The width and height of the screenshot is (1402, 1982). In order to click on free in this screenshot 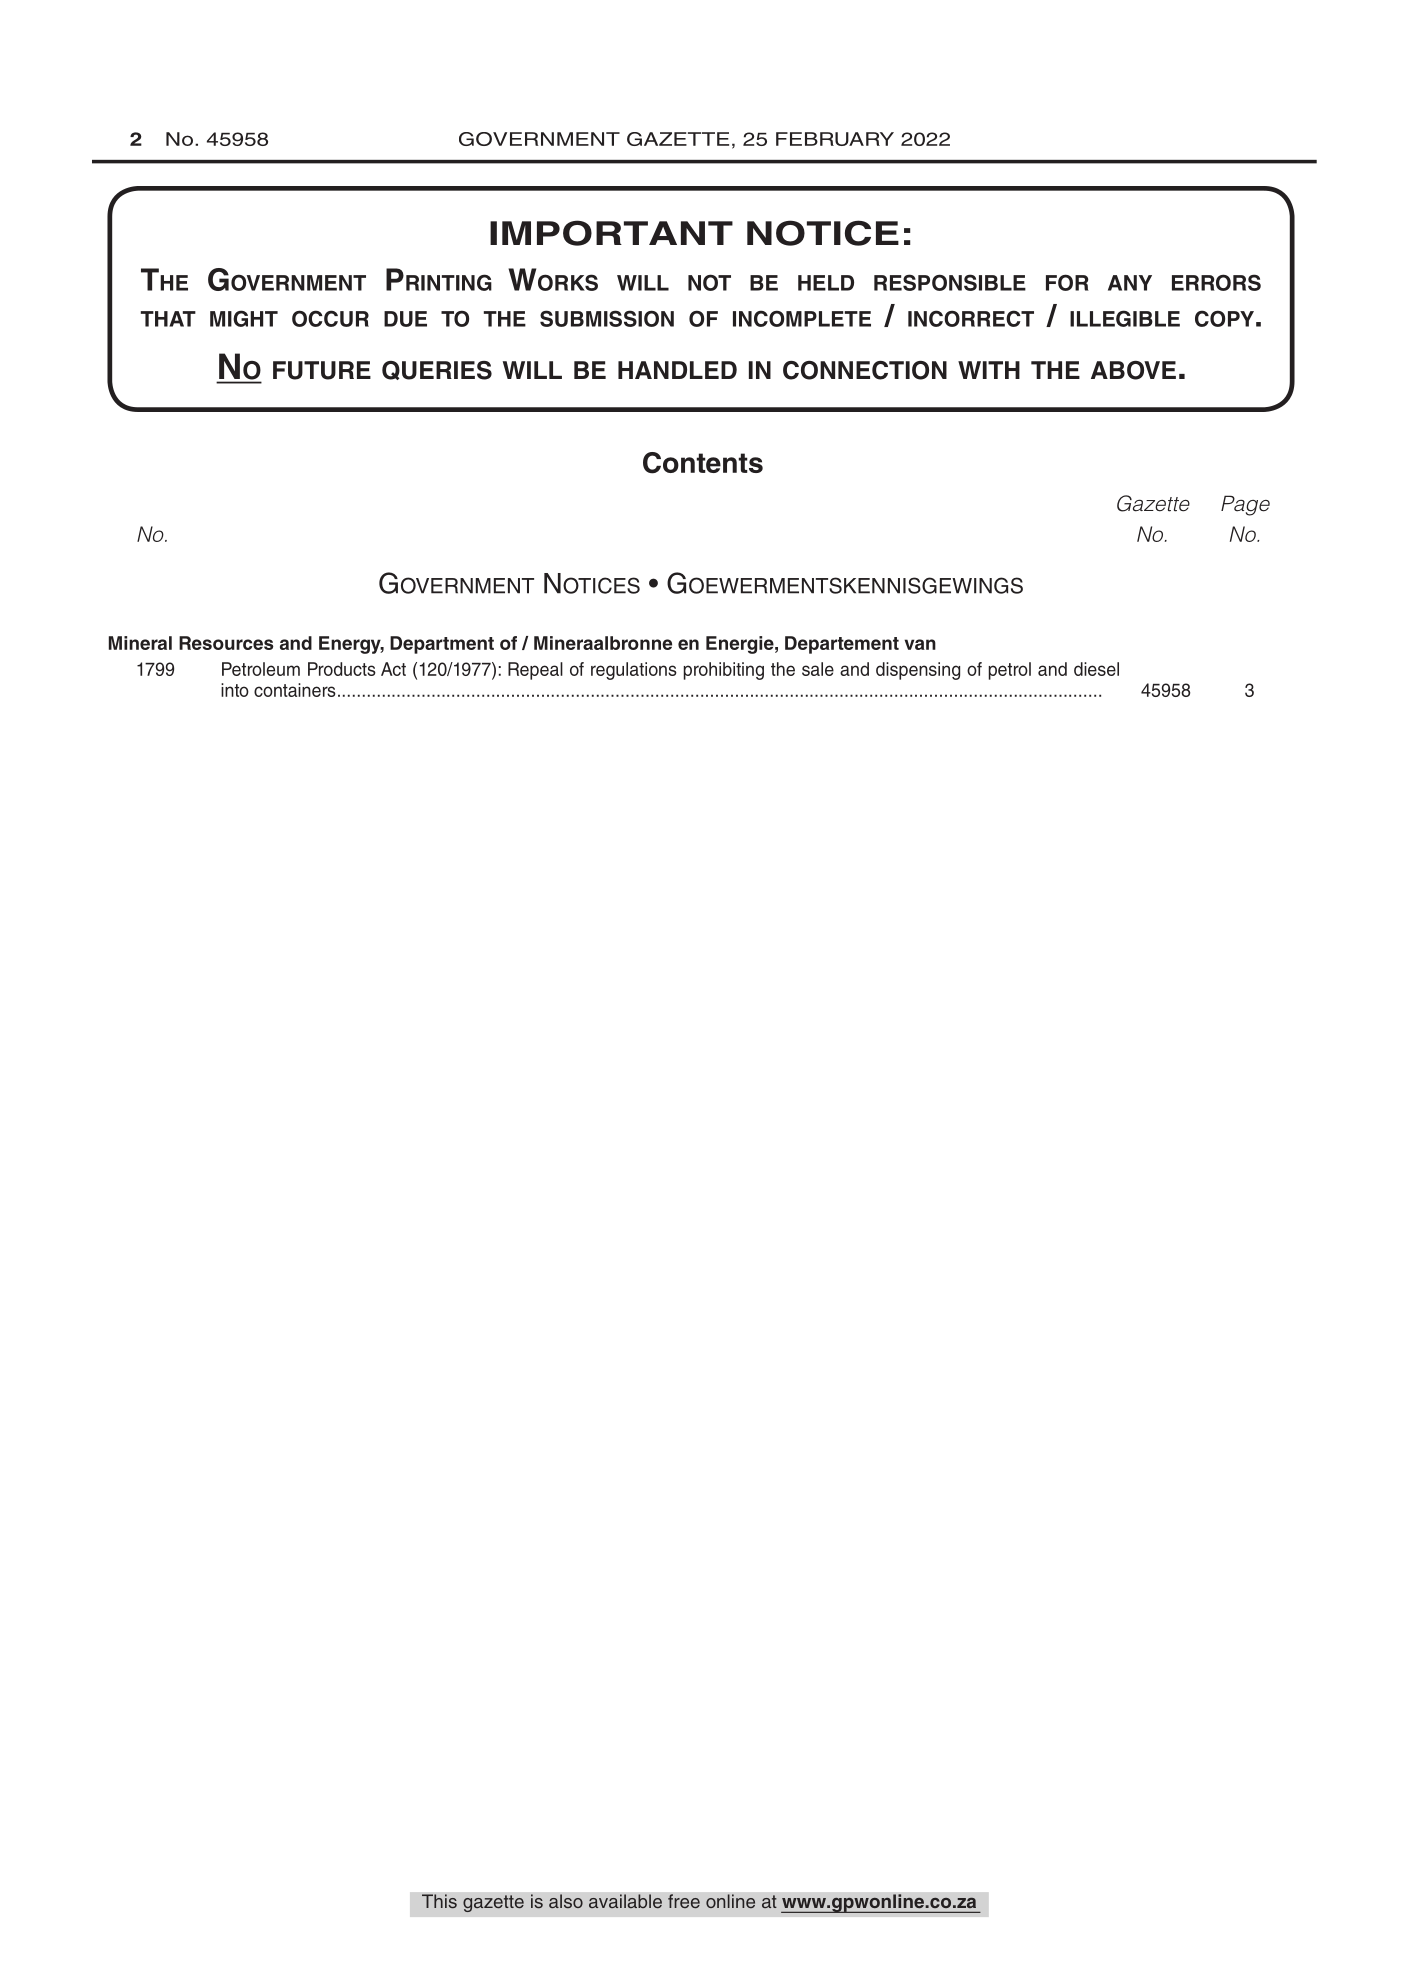, I will do `click(684, 1901)`.
